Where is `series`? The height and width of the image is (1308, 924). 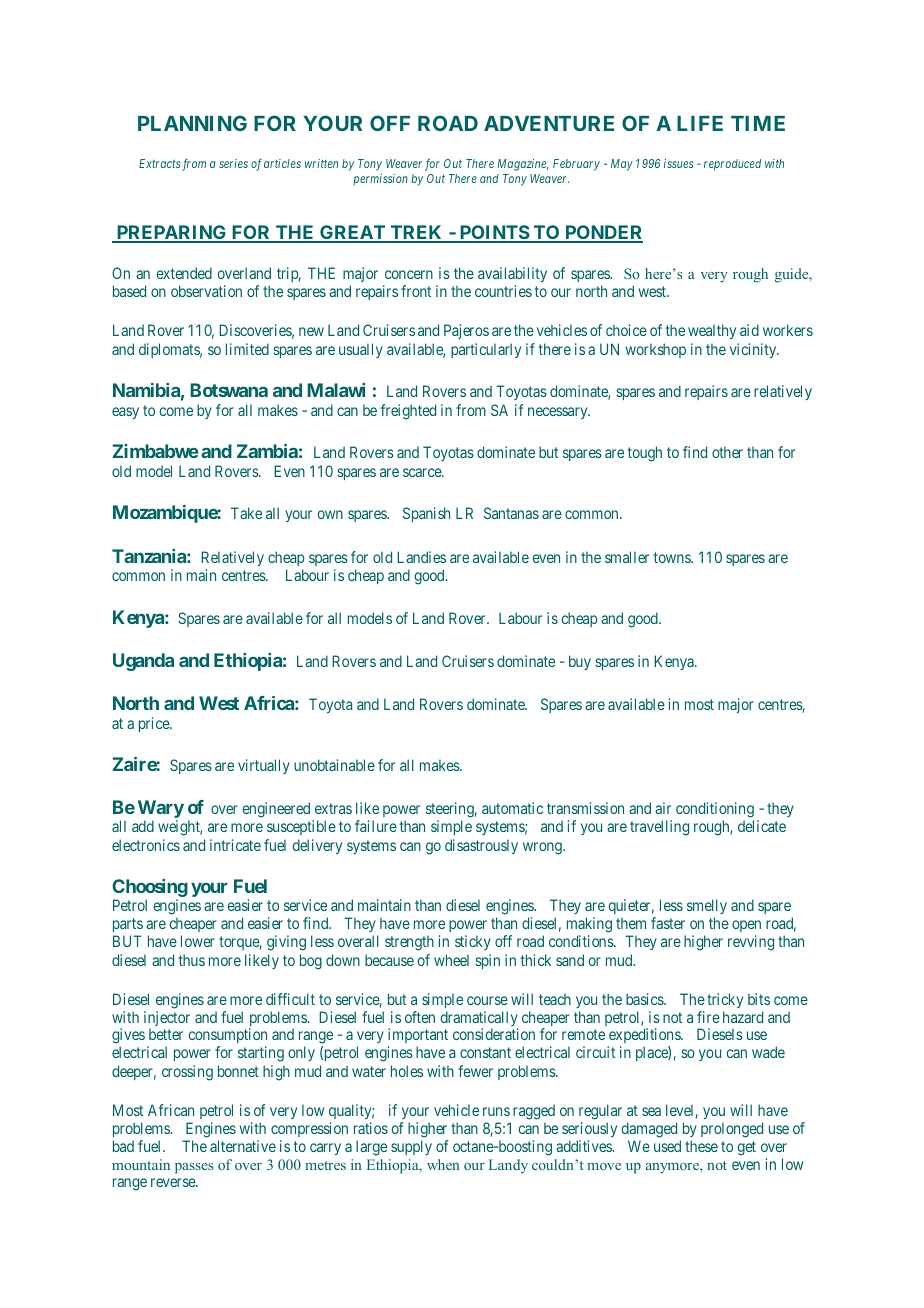
series is located at coordinates (233, 163).
